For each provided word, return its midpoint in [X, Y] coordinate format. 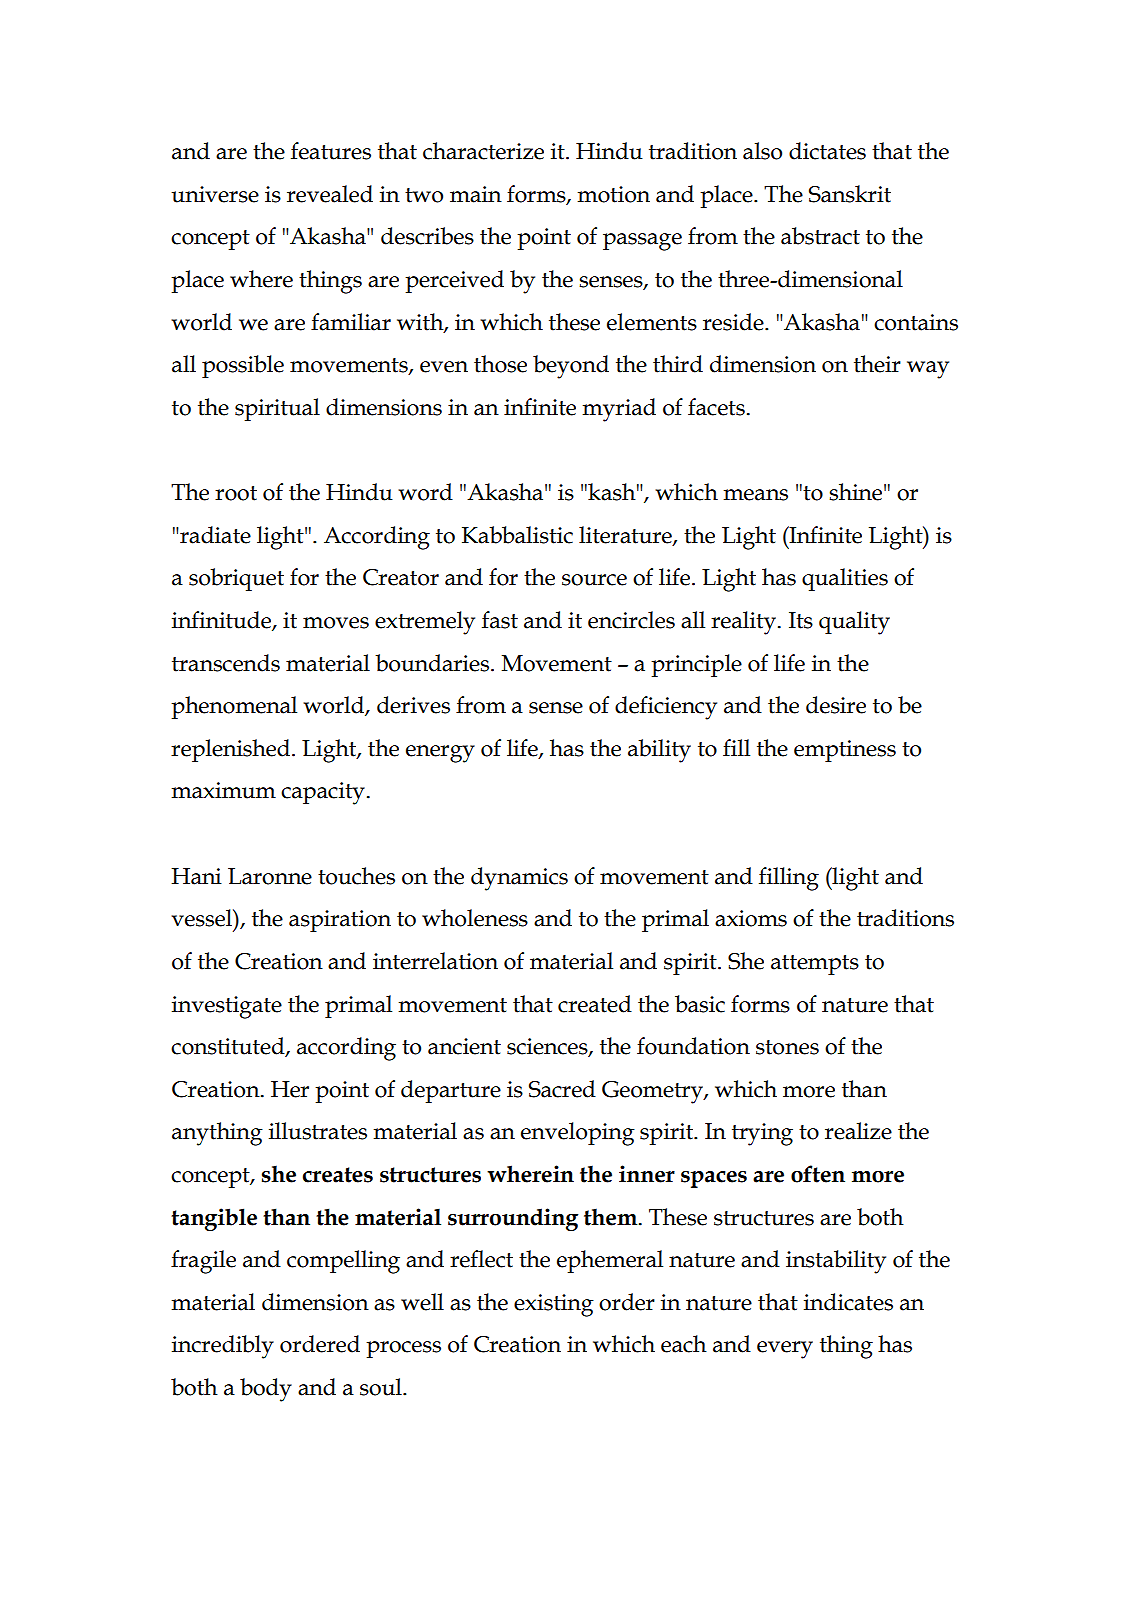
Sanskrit [850, 194]
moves [336, 623]
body [266, 1390]
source [594, 580]
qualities [845, 579]
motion [614, 194]
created [595, 1004]
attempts [815, 965]
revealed [330, 194]
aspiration [340, 921]
